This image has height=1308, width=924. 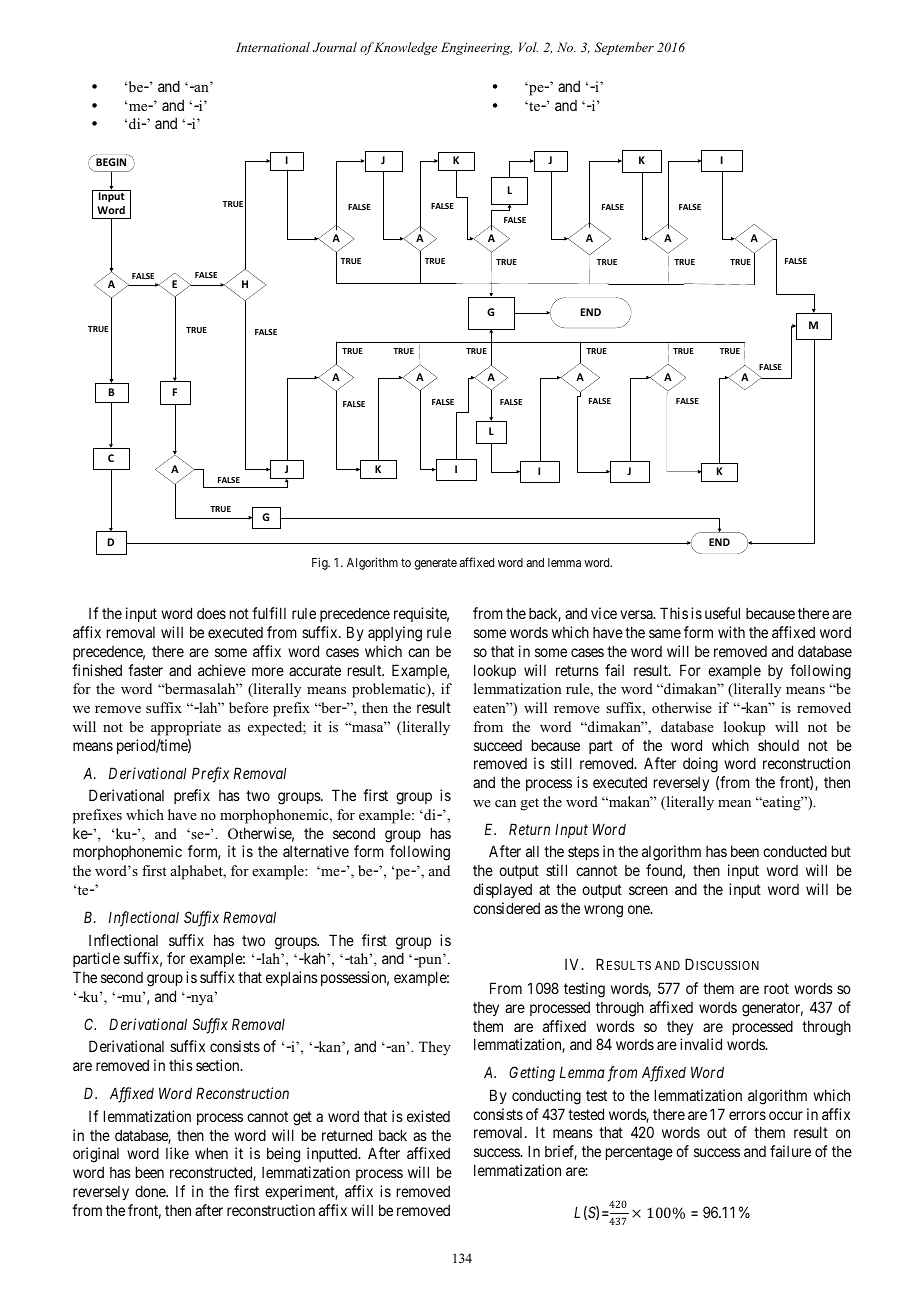 What do you see at coordinates (476, 48) in the image?
I see `Engineering` at bounding box center [476, 48].
